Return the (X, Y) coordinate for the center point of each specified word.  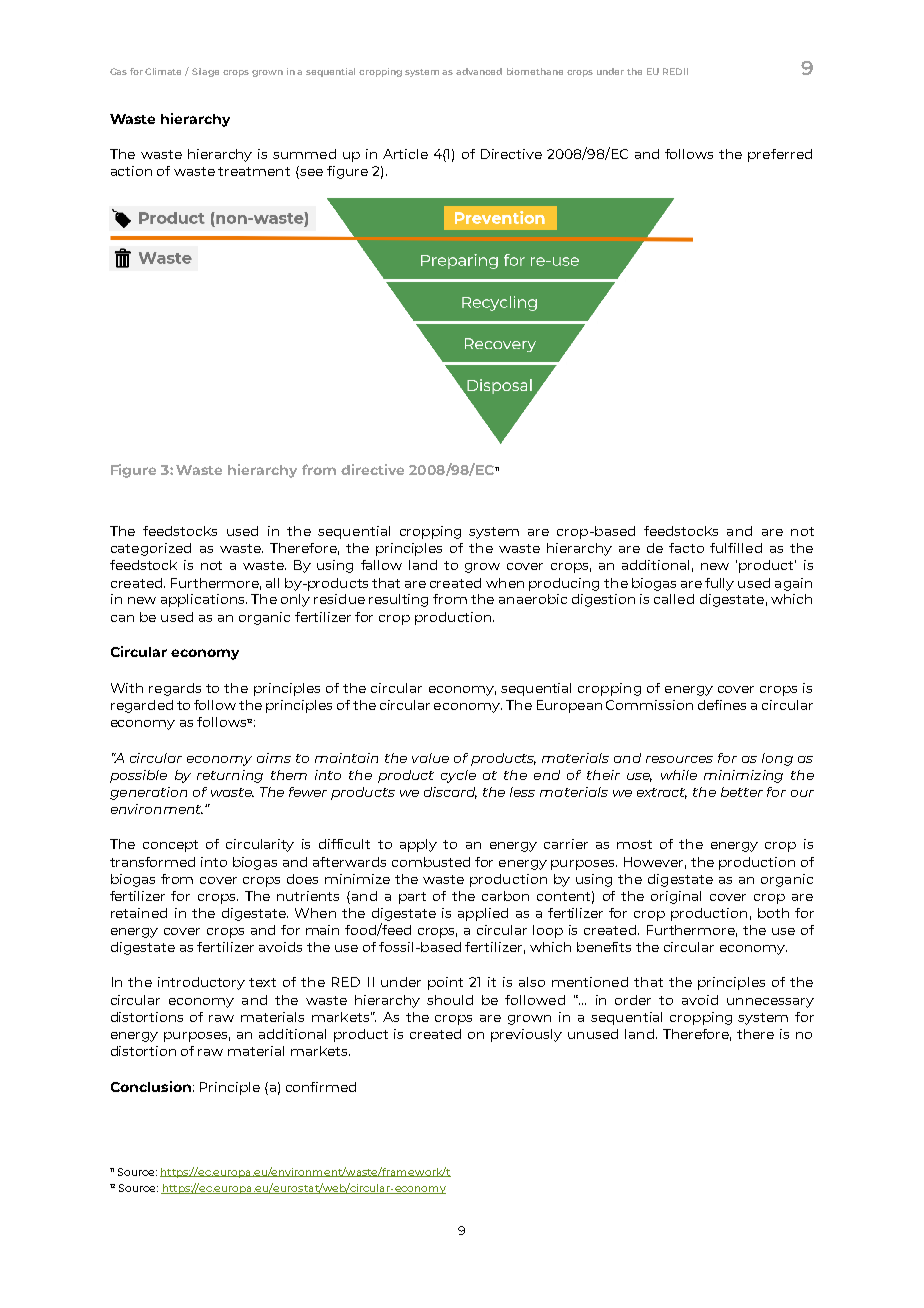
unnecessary (770, 1003)
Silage (205, 72)
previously (526, 1035)
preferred (780, 155)
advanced (479, 71)
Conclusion (151, 1086)
